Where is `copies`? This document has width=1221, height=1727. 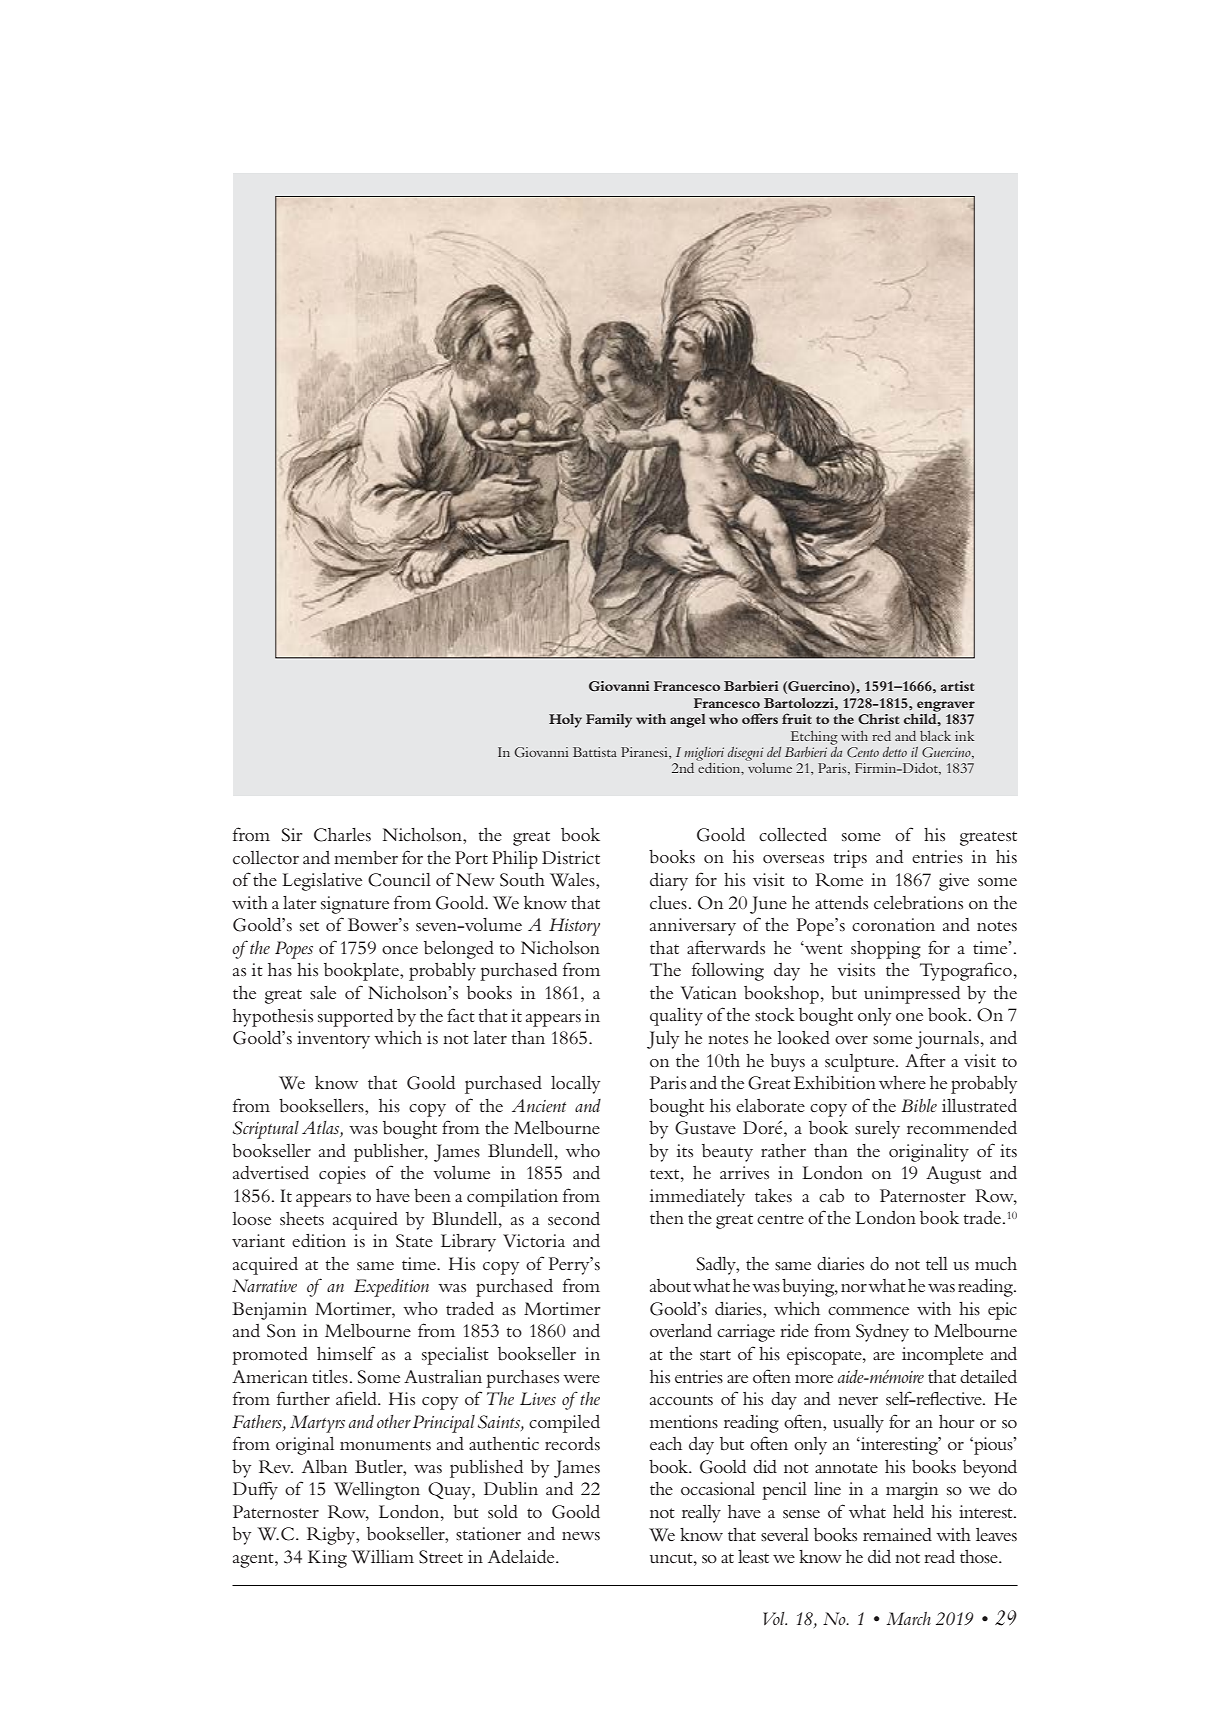
copies is located at coordinates (342, 1175).
